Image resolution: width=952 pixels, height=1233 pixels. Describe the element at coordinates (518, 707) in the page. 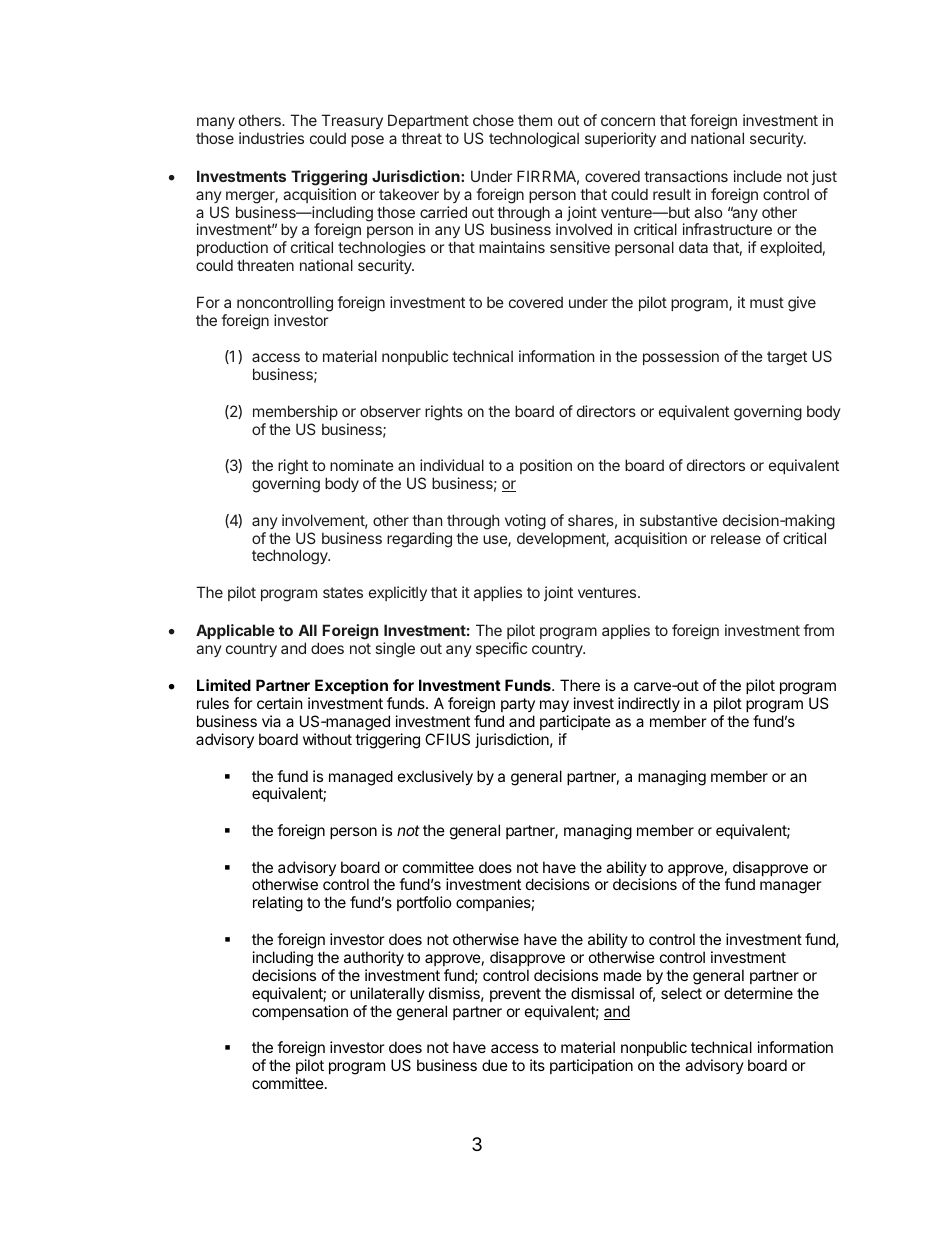

I see `party` at that location.
